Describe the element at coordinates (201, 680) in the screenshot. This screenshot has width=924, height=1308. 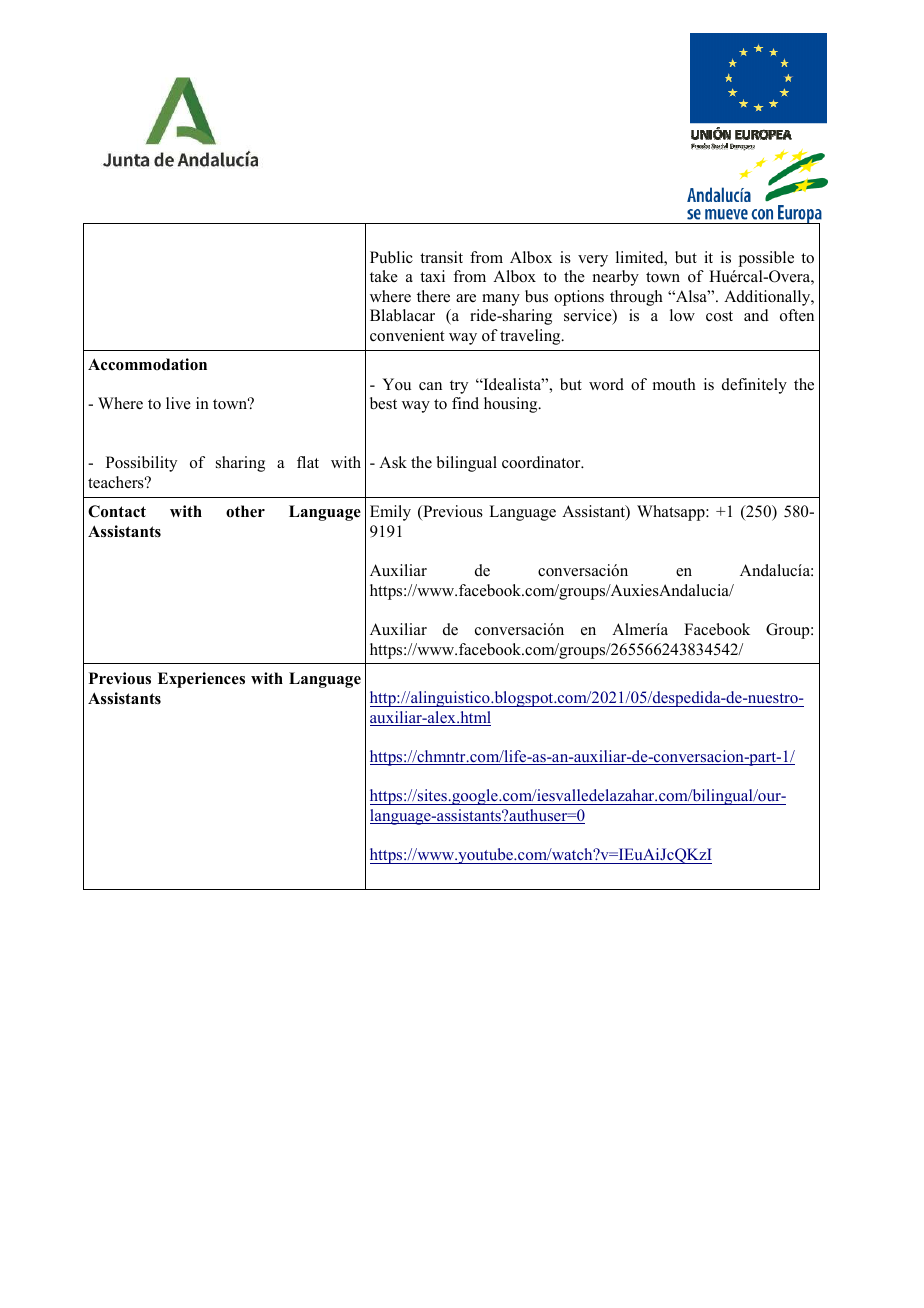
I see `Experiences` at that location.
